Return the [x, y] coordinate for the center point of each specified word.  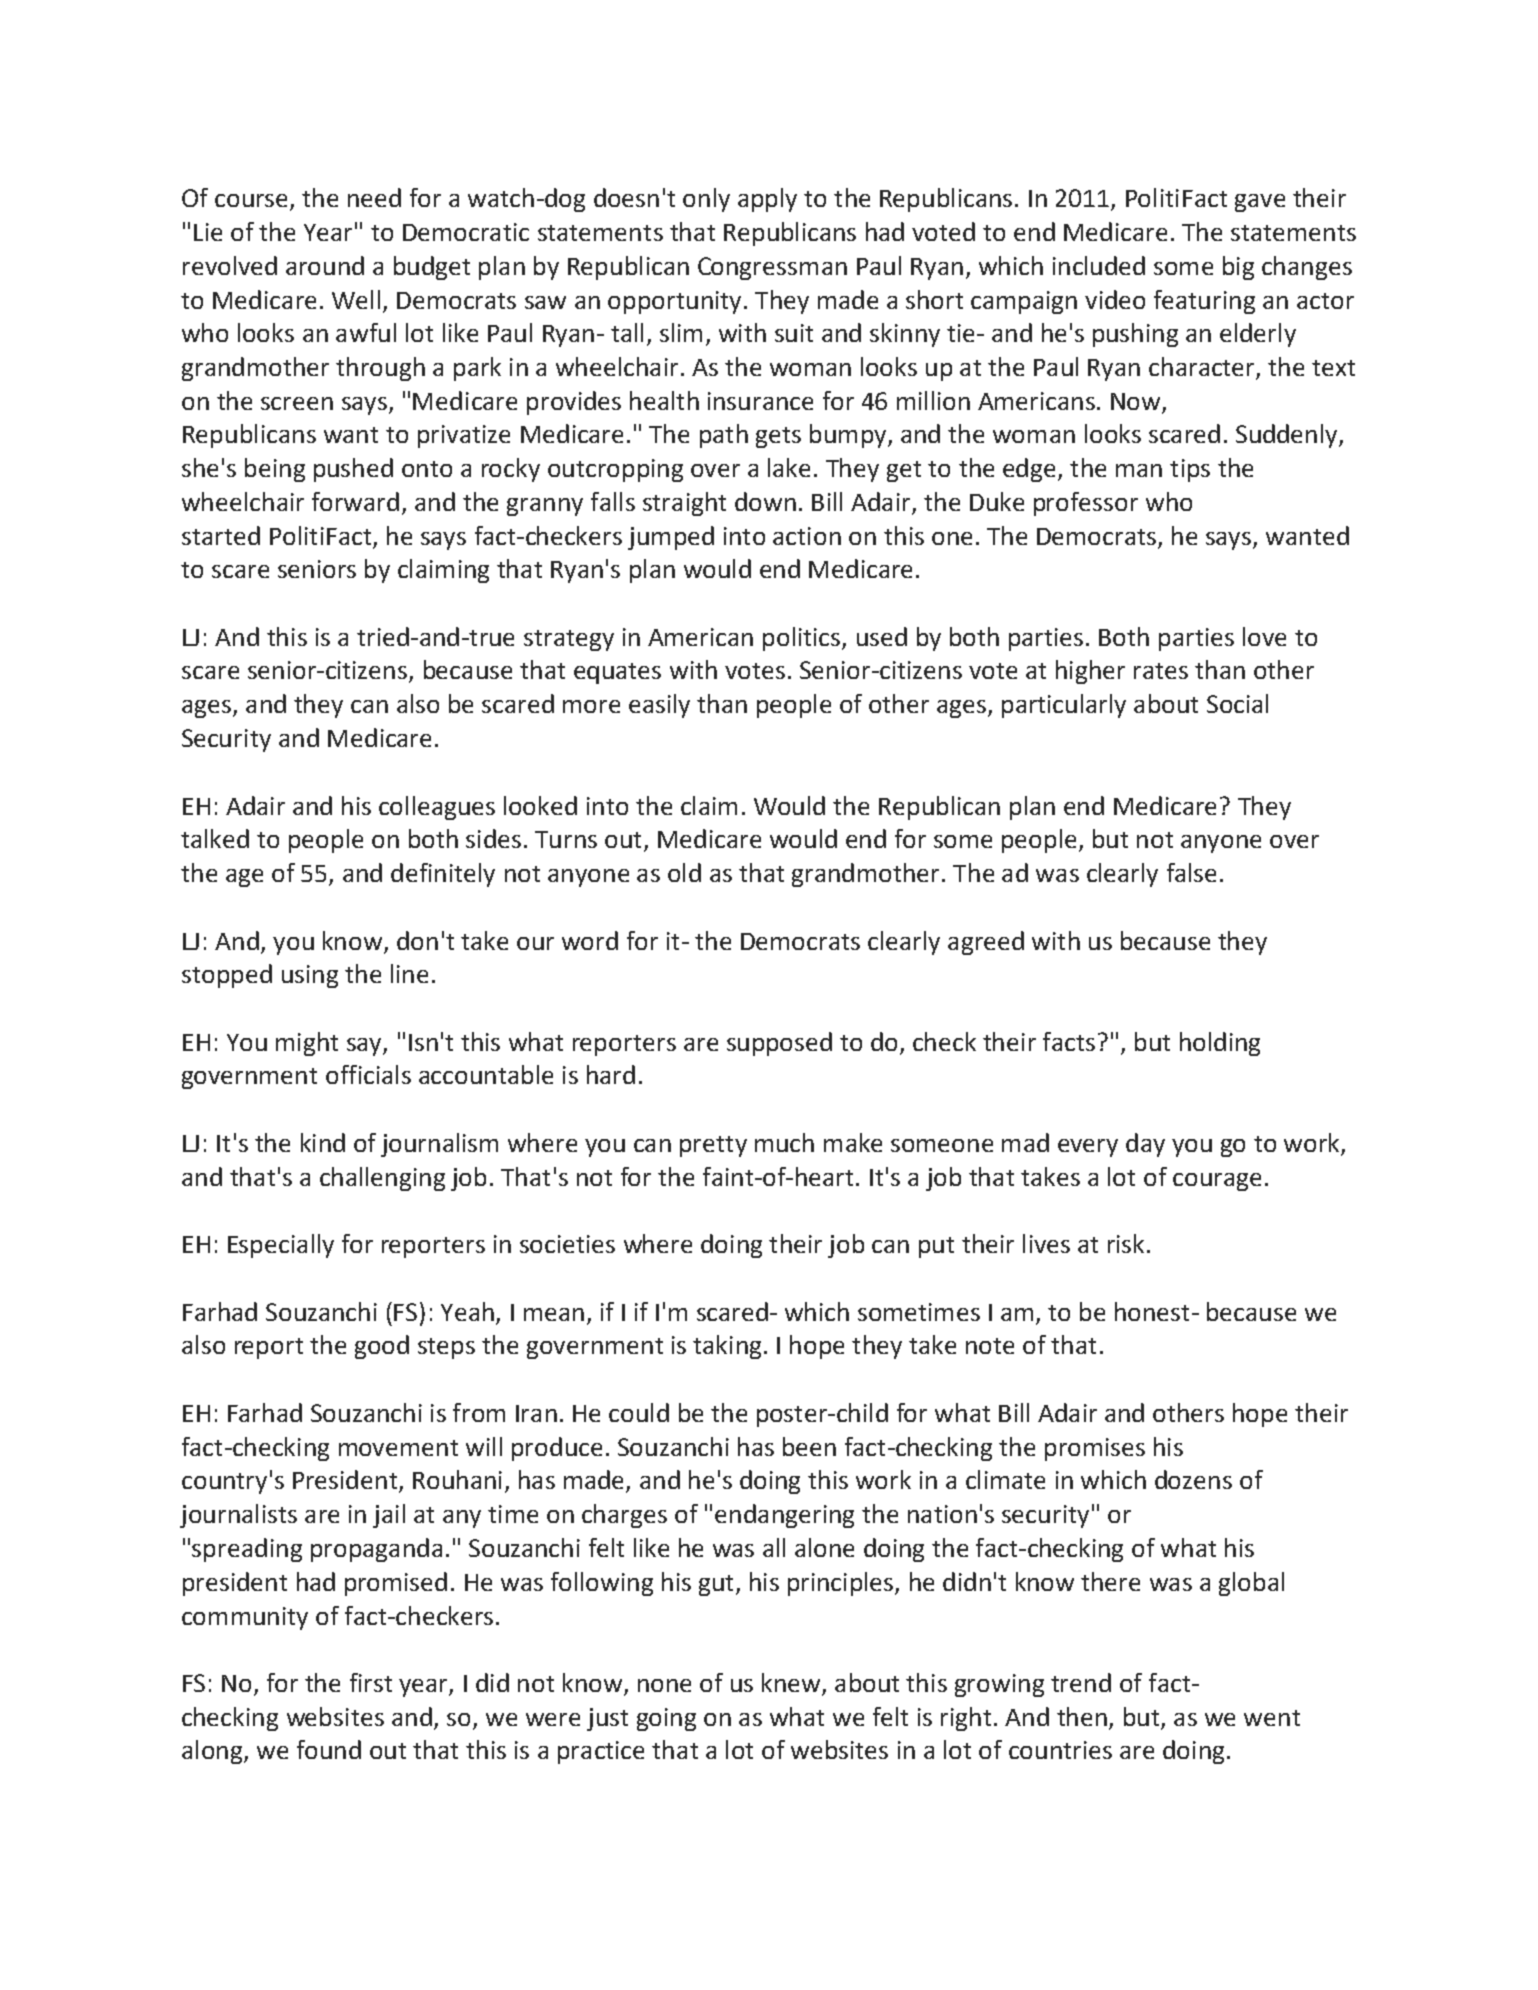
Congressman [772, 268]
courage [1217, 1182]
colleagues [437, 808]
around [325, 265]
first [371, 1682]
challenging [382, 1179]
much [784, 1142]
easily [659, 706]
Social [1237, 703]
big [1238, 268]
